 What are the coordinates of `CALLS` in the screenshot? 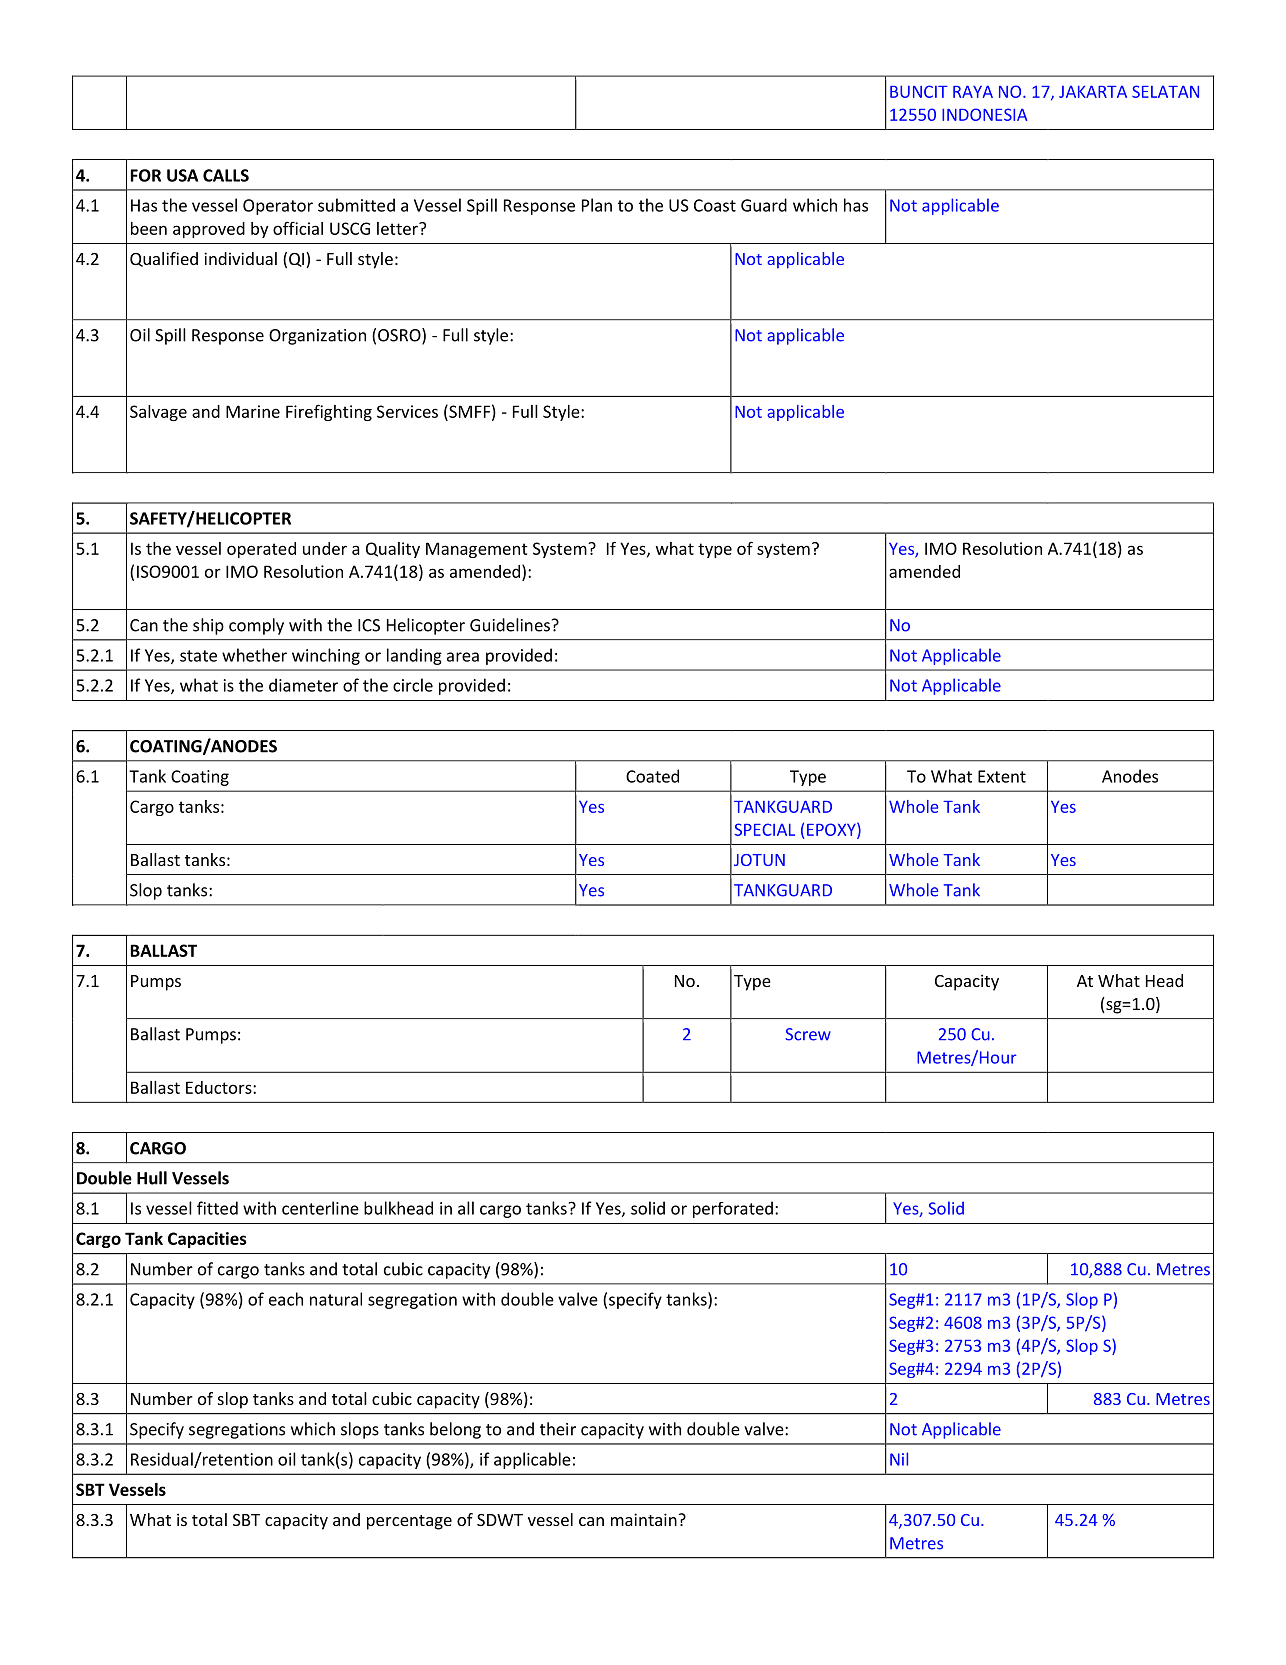 It's located at (226, 175).
